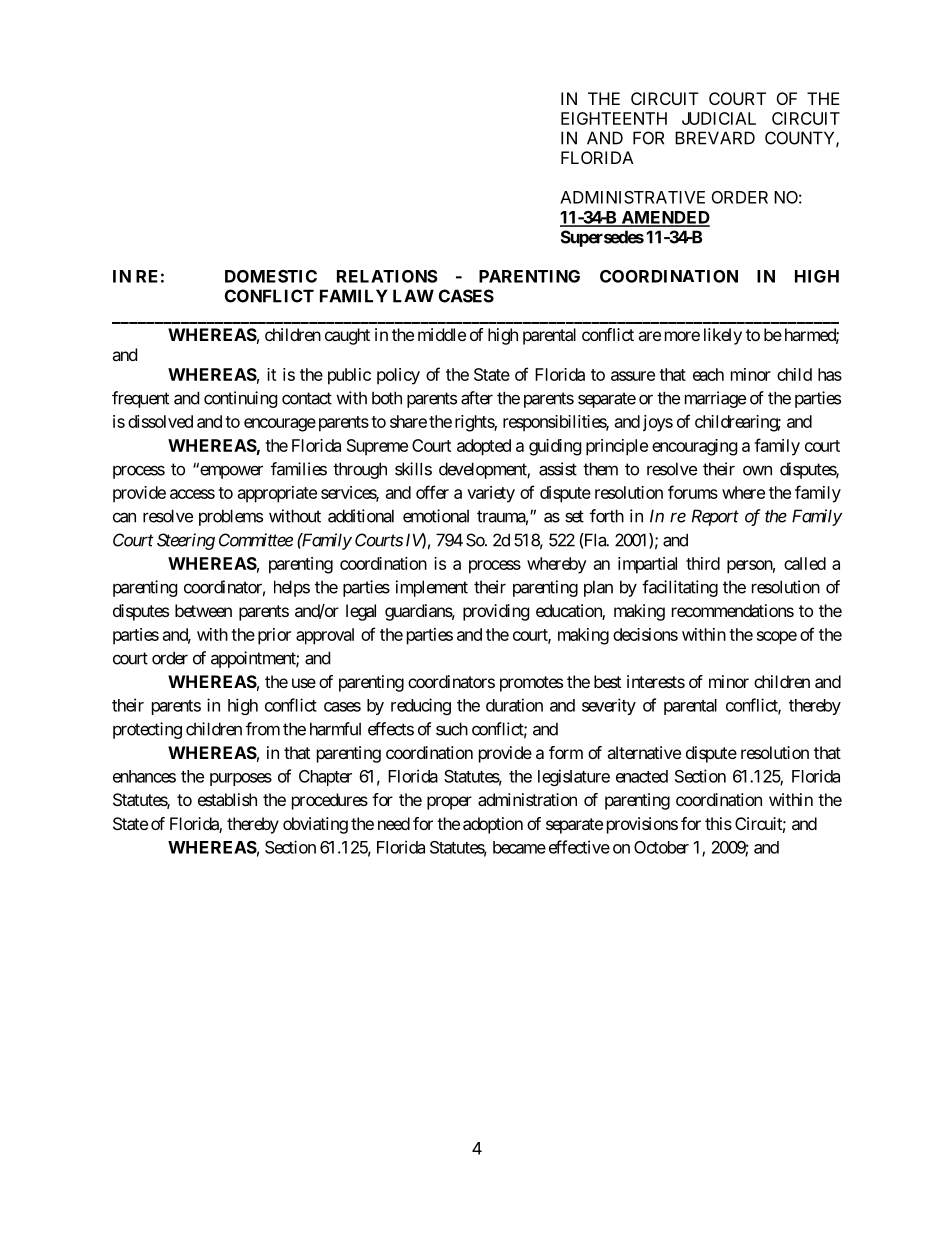  What do you see at coordinates (227, 799) in the image?
I see `establish` at bounding box center [227, 799].
